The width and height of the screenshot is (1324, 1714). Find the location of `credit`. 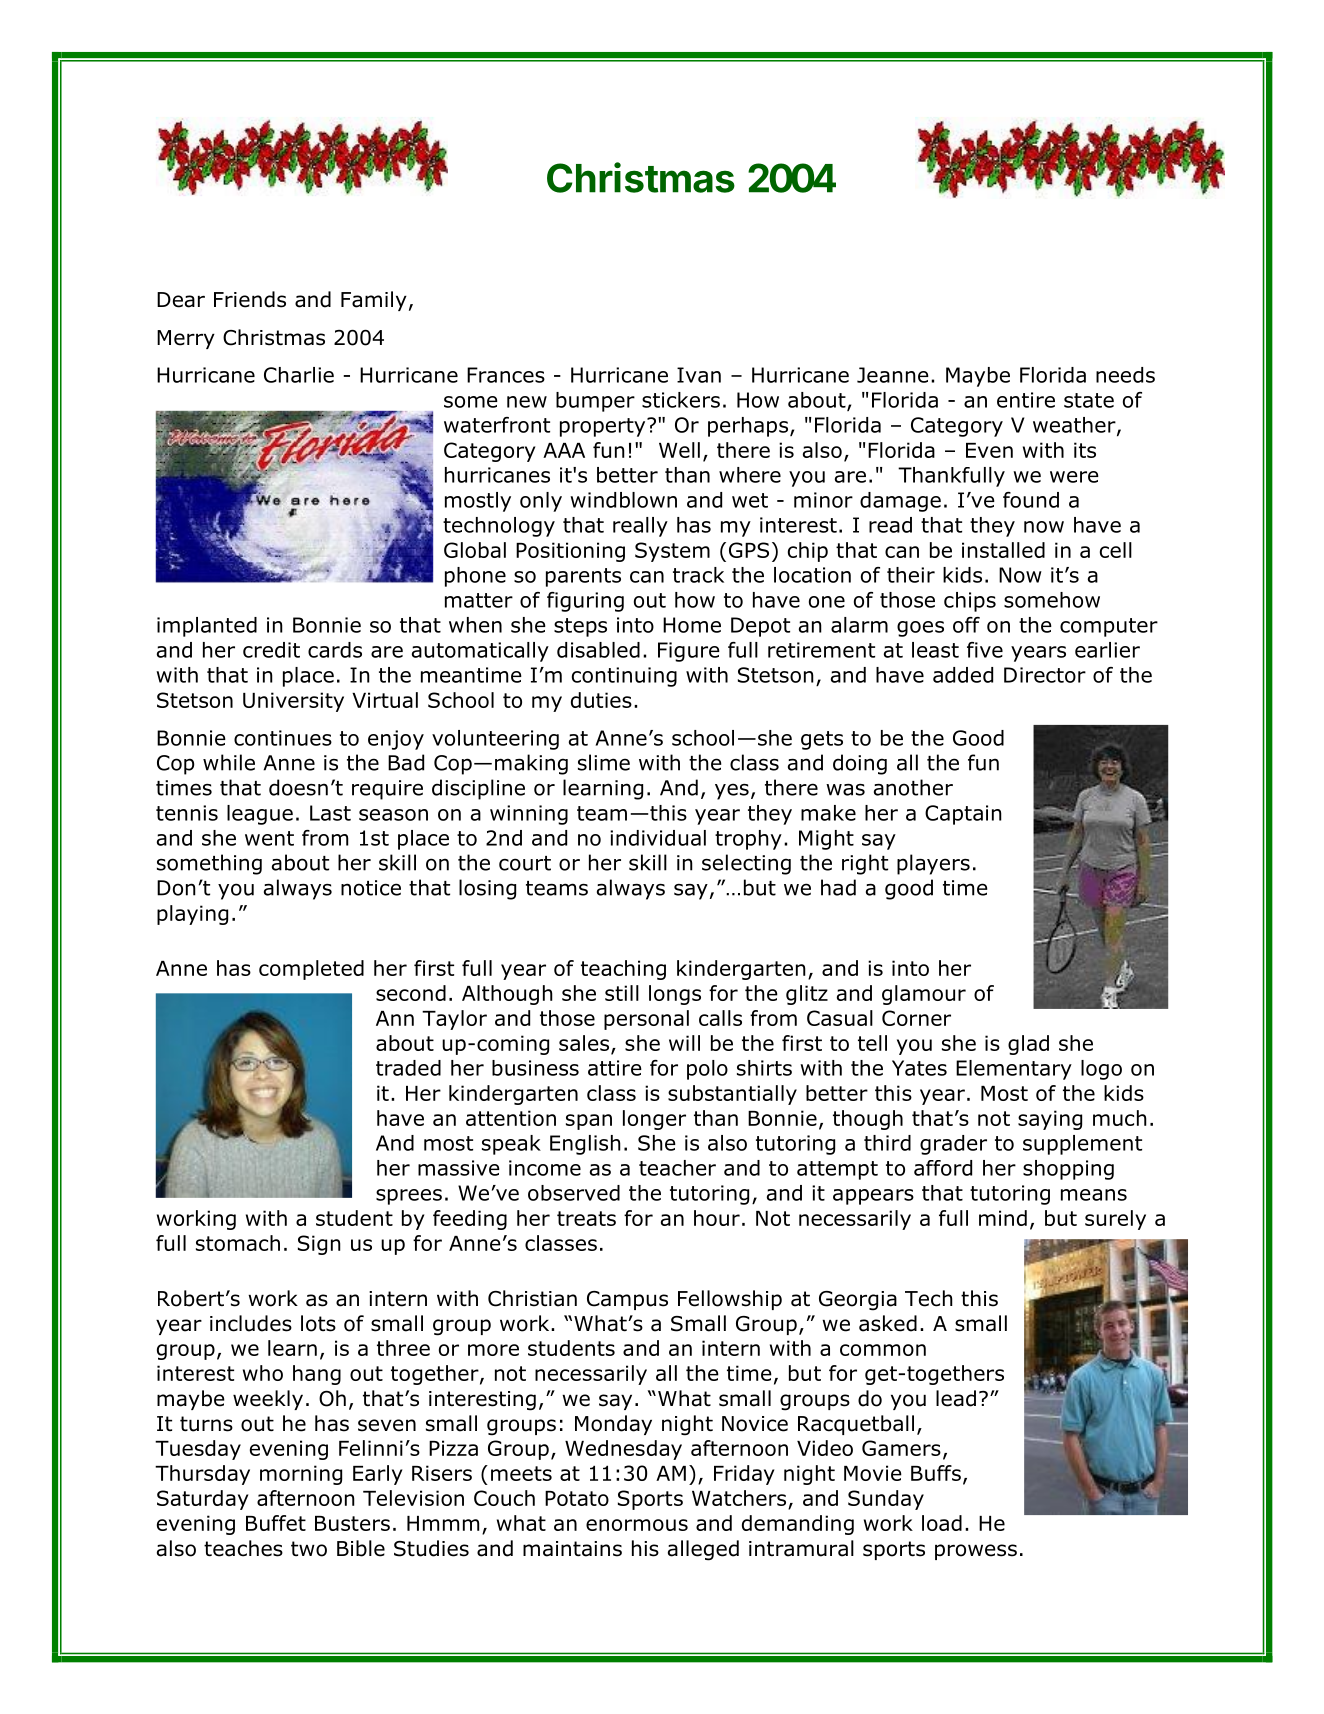

credit is located at coordinates (271, 650).
